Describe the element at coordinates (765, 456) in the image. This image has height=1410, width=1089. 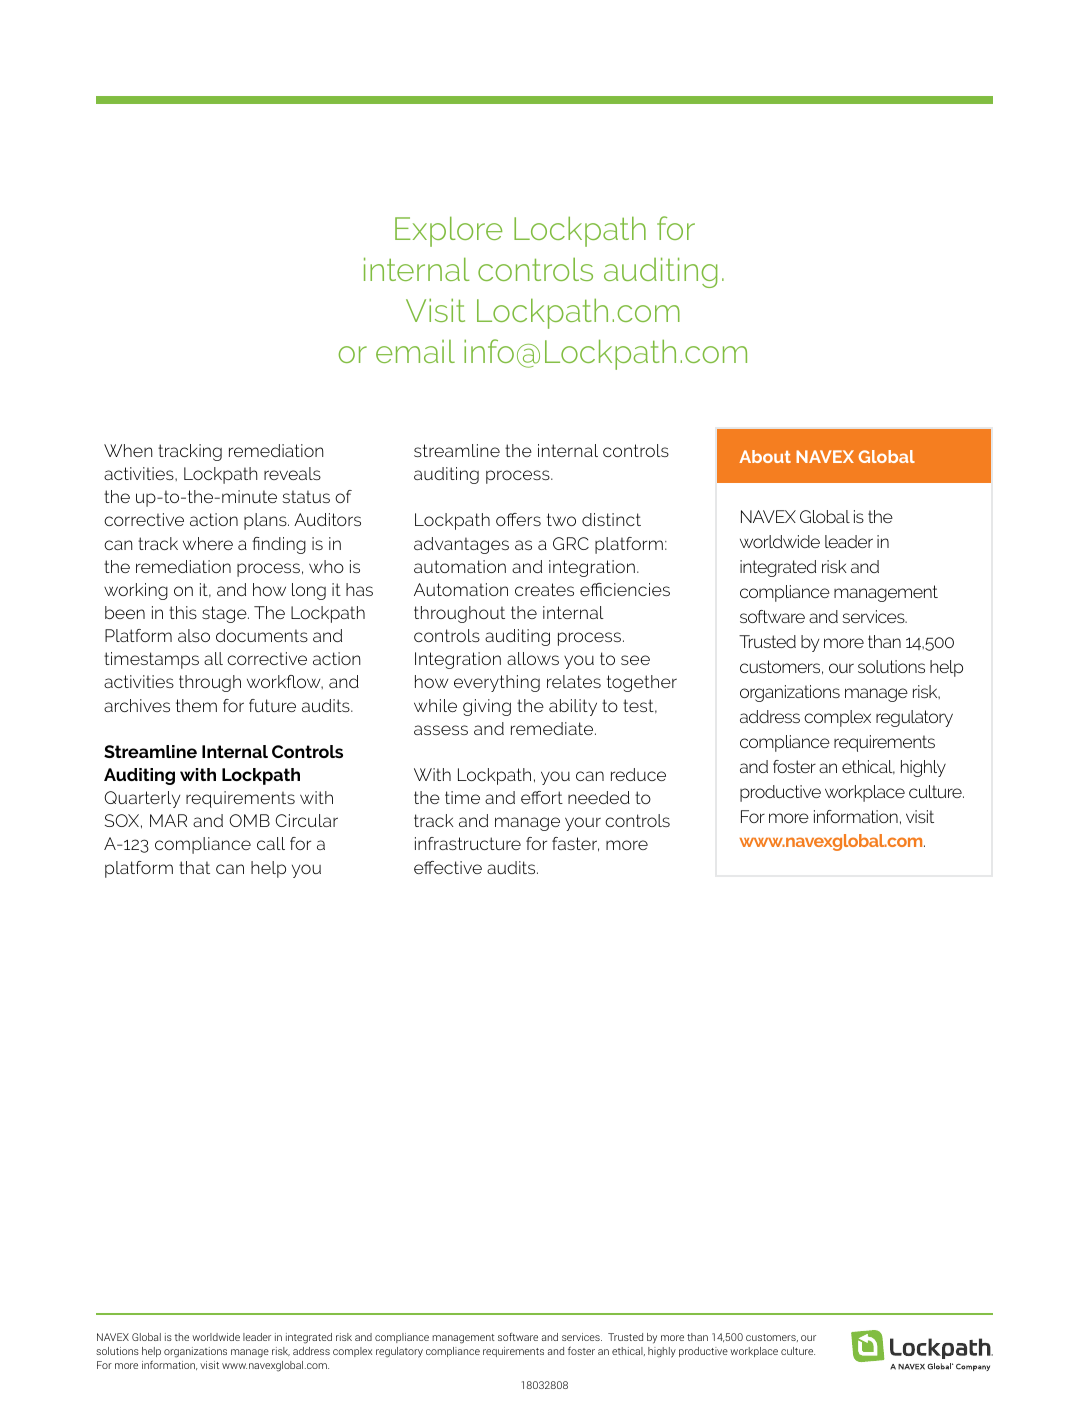
I see `About` at that location.
